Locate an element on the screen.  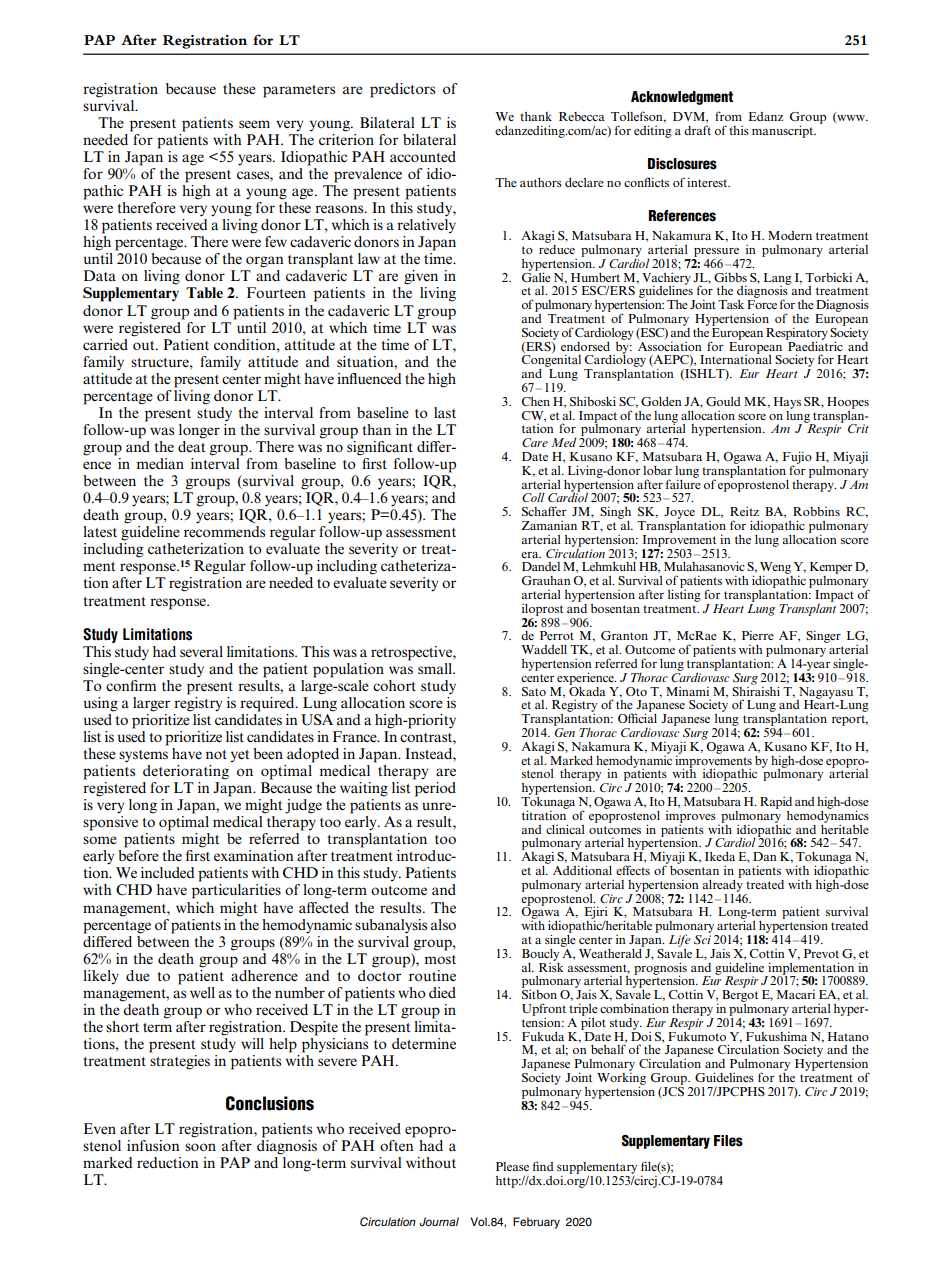
period is located at coordinates (435, 789).
